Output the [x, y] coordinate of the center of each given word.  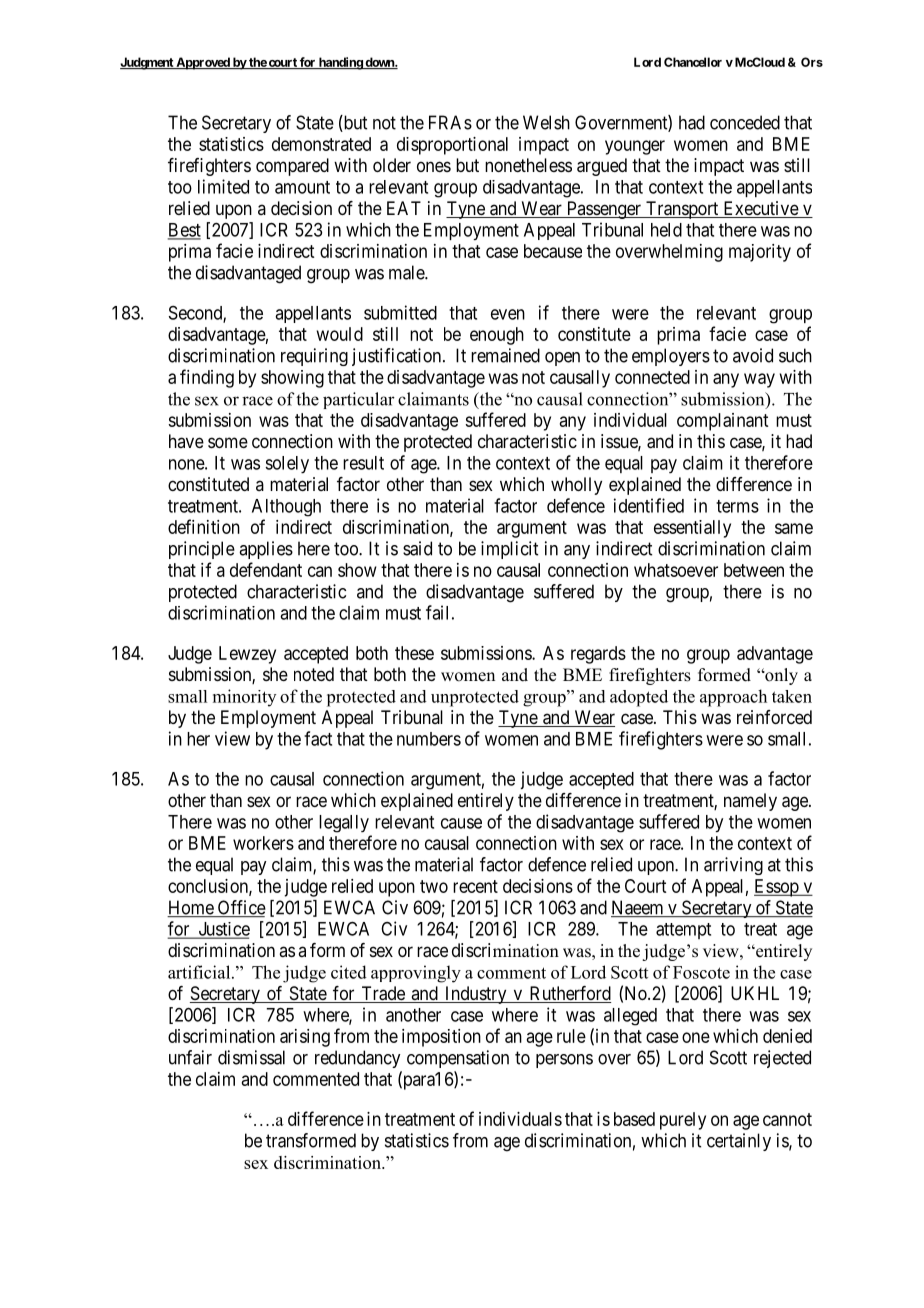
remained [505, 355]
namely [750, 802]
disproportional [452, 146]
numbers [429, 739]
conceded [745, 122]
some [228, 442]
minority [244, 698]
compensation [458, 1059]
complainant [722, 422]
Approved [203, 63]
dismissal [251, 1057]
